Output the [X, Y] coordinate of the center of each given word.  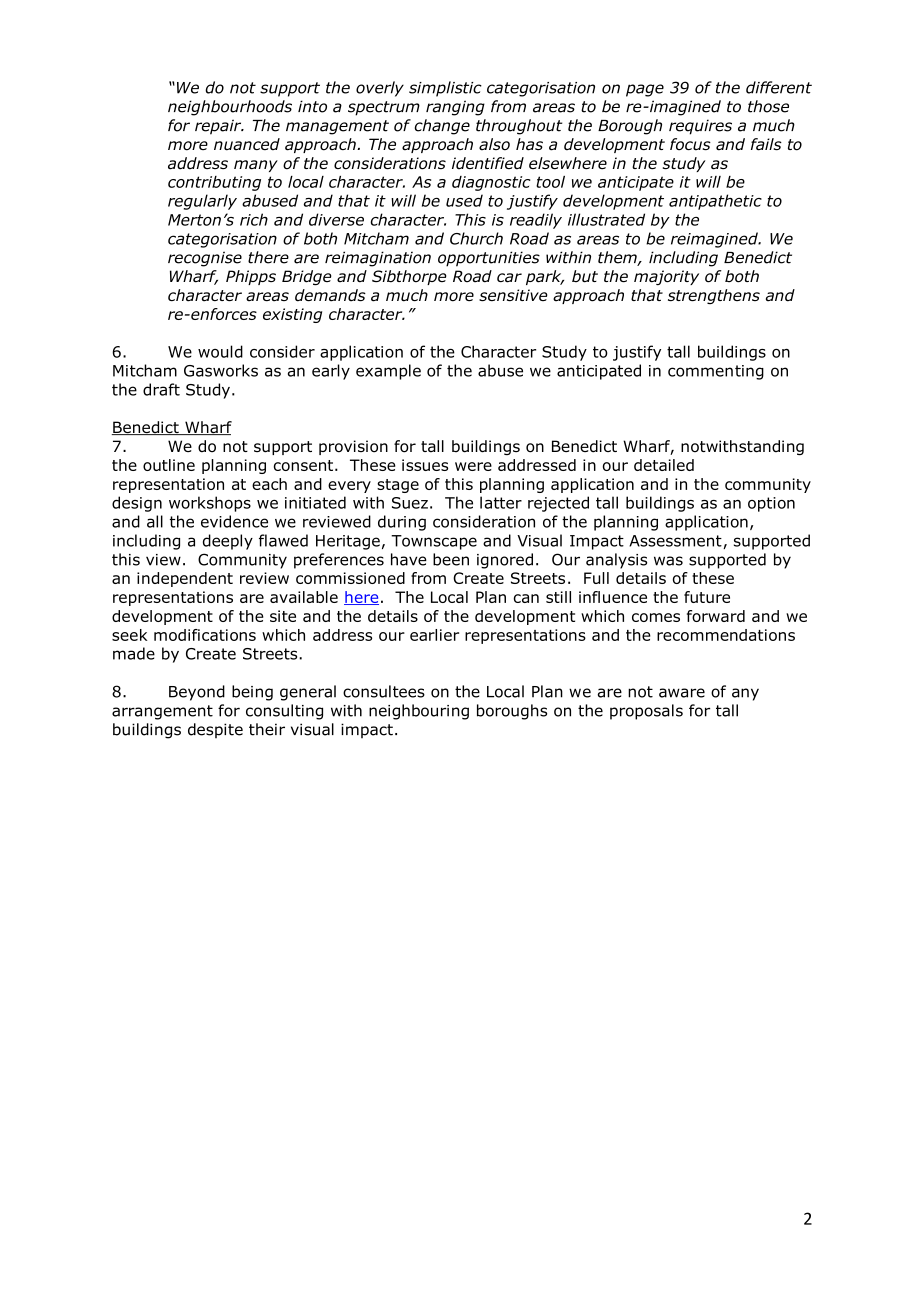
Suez [410, 503]
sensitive [513, 295]
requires [700, 127]
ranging [455, 108]
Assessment [676, 542]
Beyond [197, 693]
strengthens [714, 296]
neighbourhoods [230, 108]
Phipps [251, 277]
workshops [210, 504]
